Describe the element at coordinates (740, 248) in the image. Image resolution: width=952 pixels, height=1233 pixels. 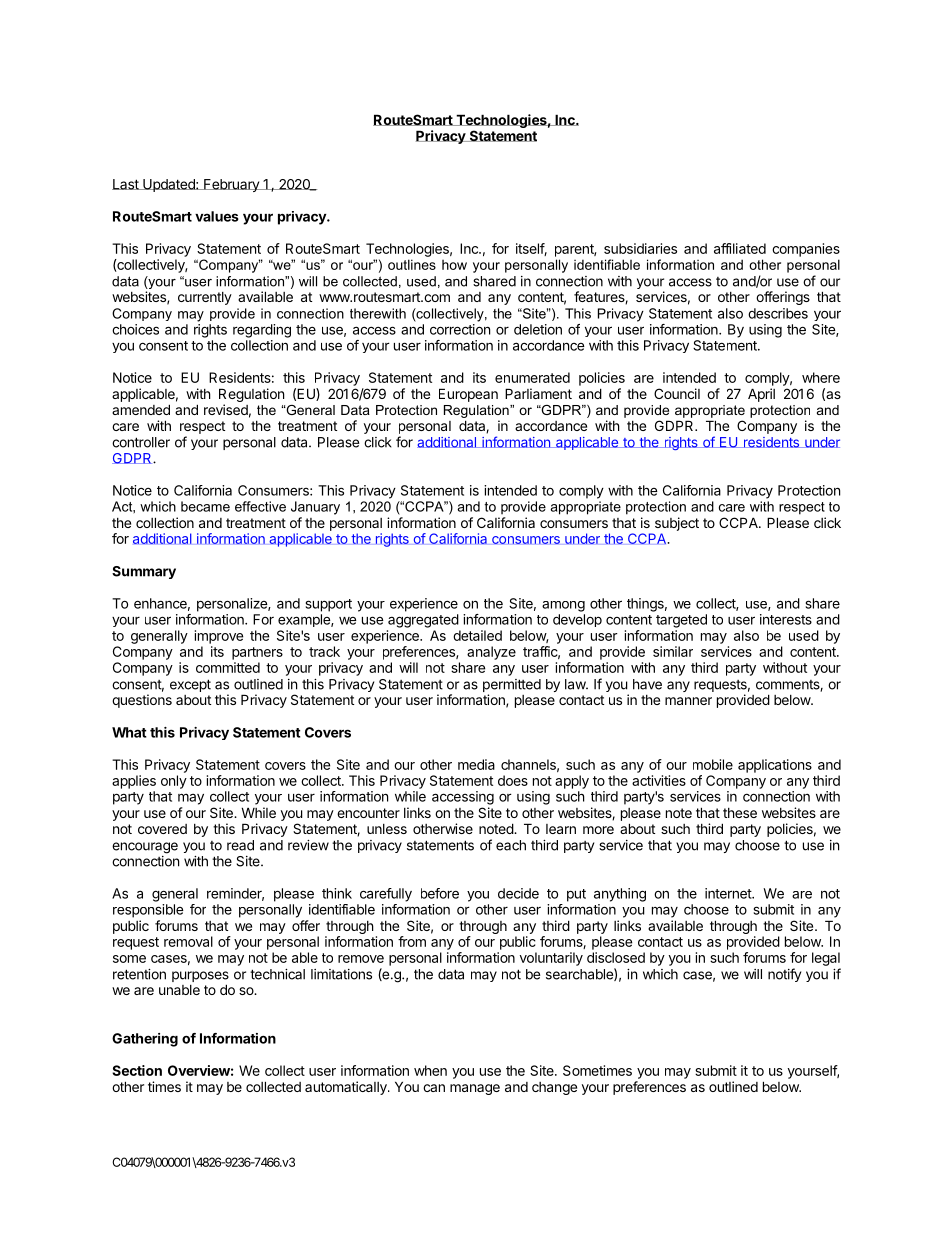
I see `affiliated` at that location.
